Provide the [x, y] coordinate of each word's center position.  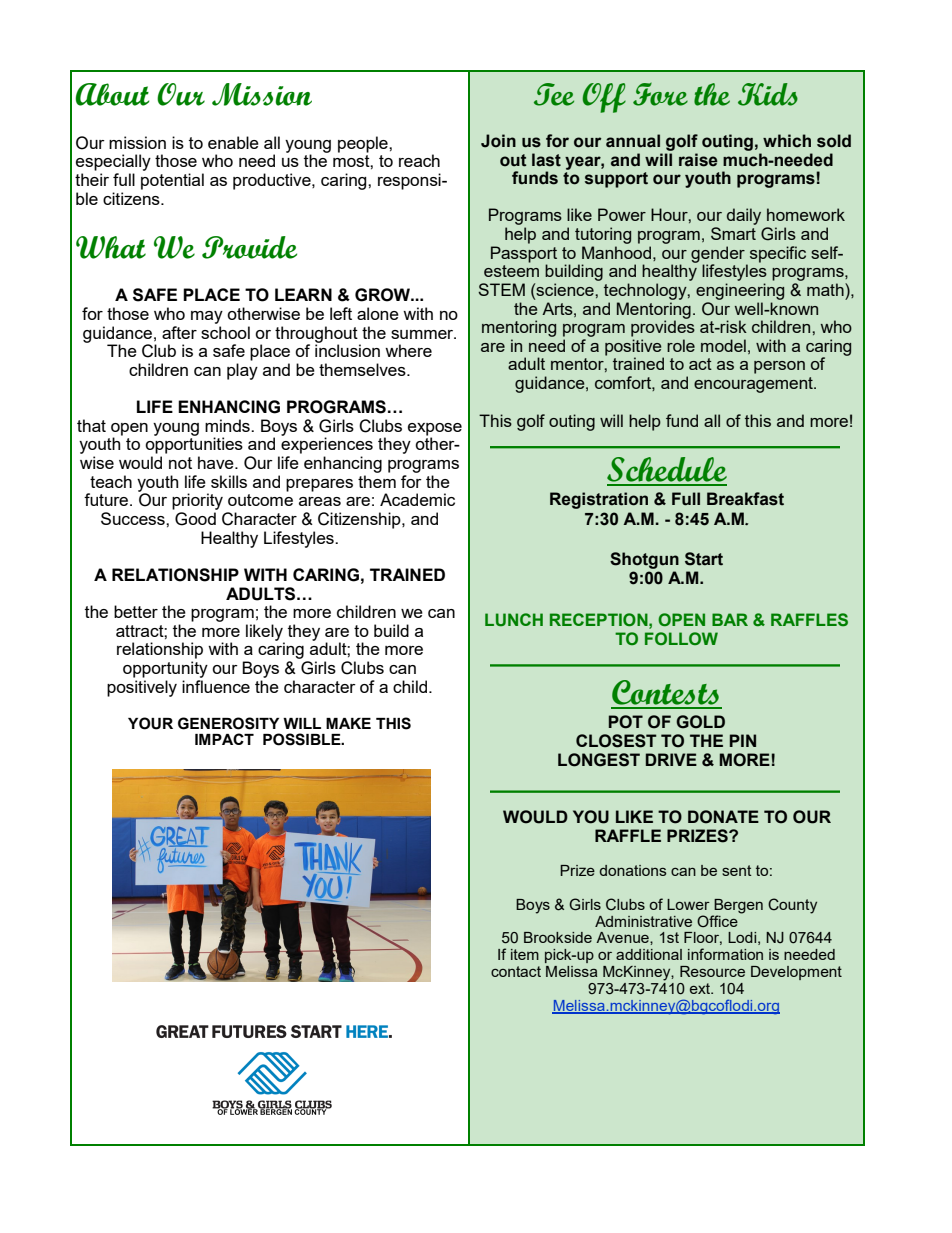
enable [233, 142]
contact [516, 971]
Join [498, 141]
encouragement [754, 385]
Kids [768, 94]
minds [228, 425]
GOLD [700, 722]
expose [435, 430]
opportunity [165, 669]
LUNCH [514, 619]
